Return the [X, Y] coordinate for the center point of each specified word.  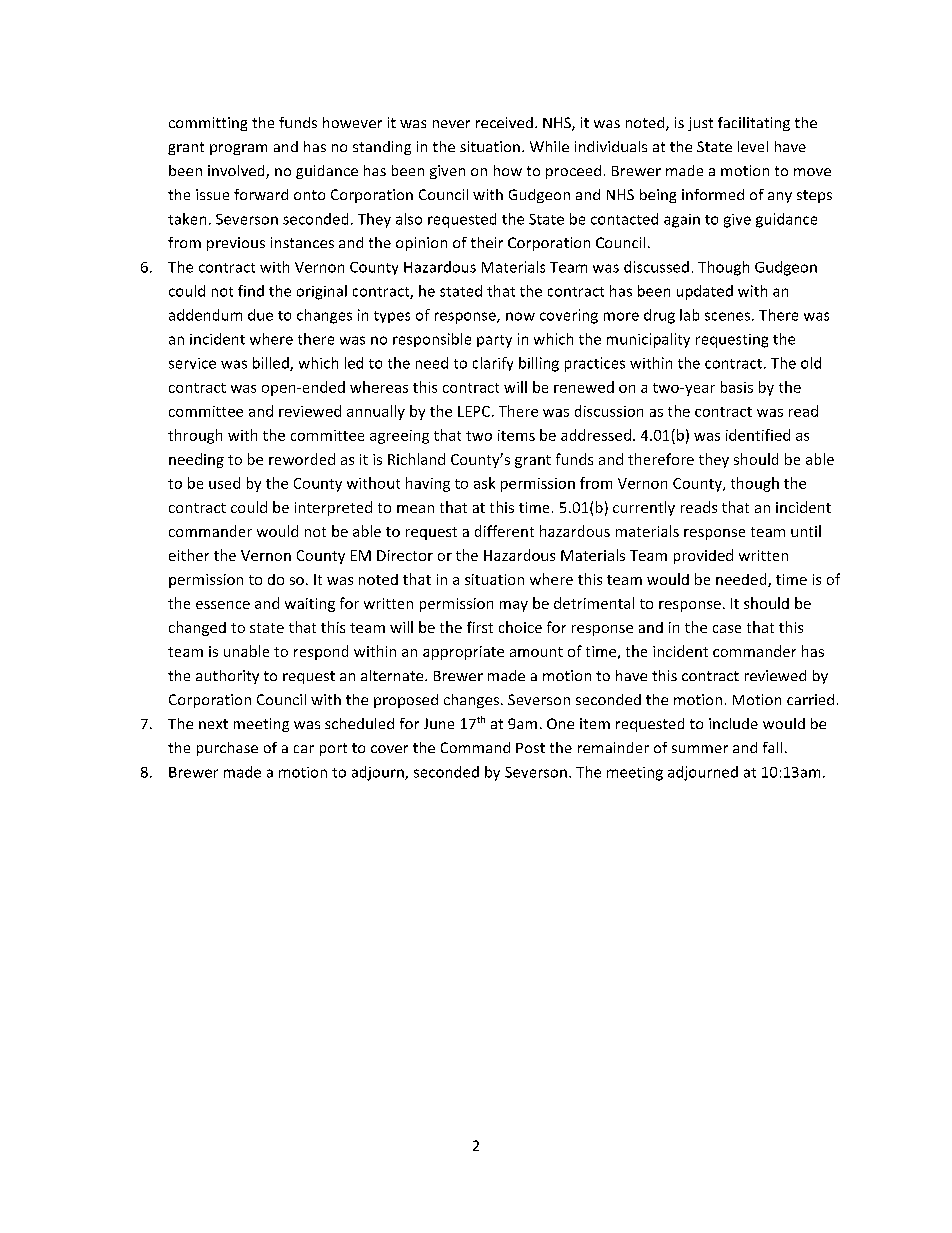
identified [758, 435]
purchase [227, 749]
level [753, 146]
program [238, 149]
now [520, 316]
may [514, 606]
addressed [596, 435]
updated [705, 292]
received [504, 122]
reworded [302, 459]
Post [530, 748]
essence [223, 605]
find [251, 291]
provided [703, 556]
